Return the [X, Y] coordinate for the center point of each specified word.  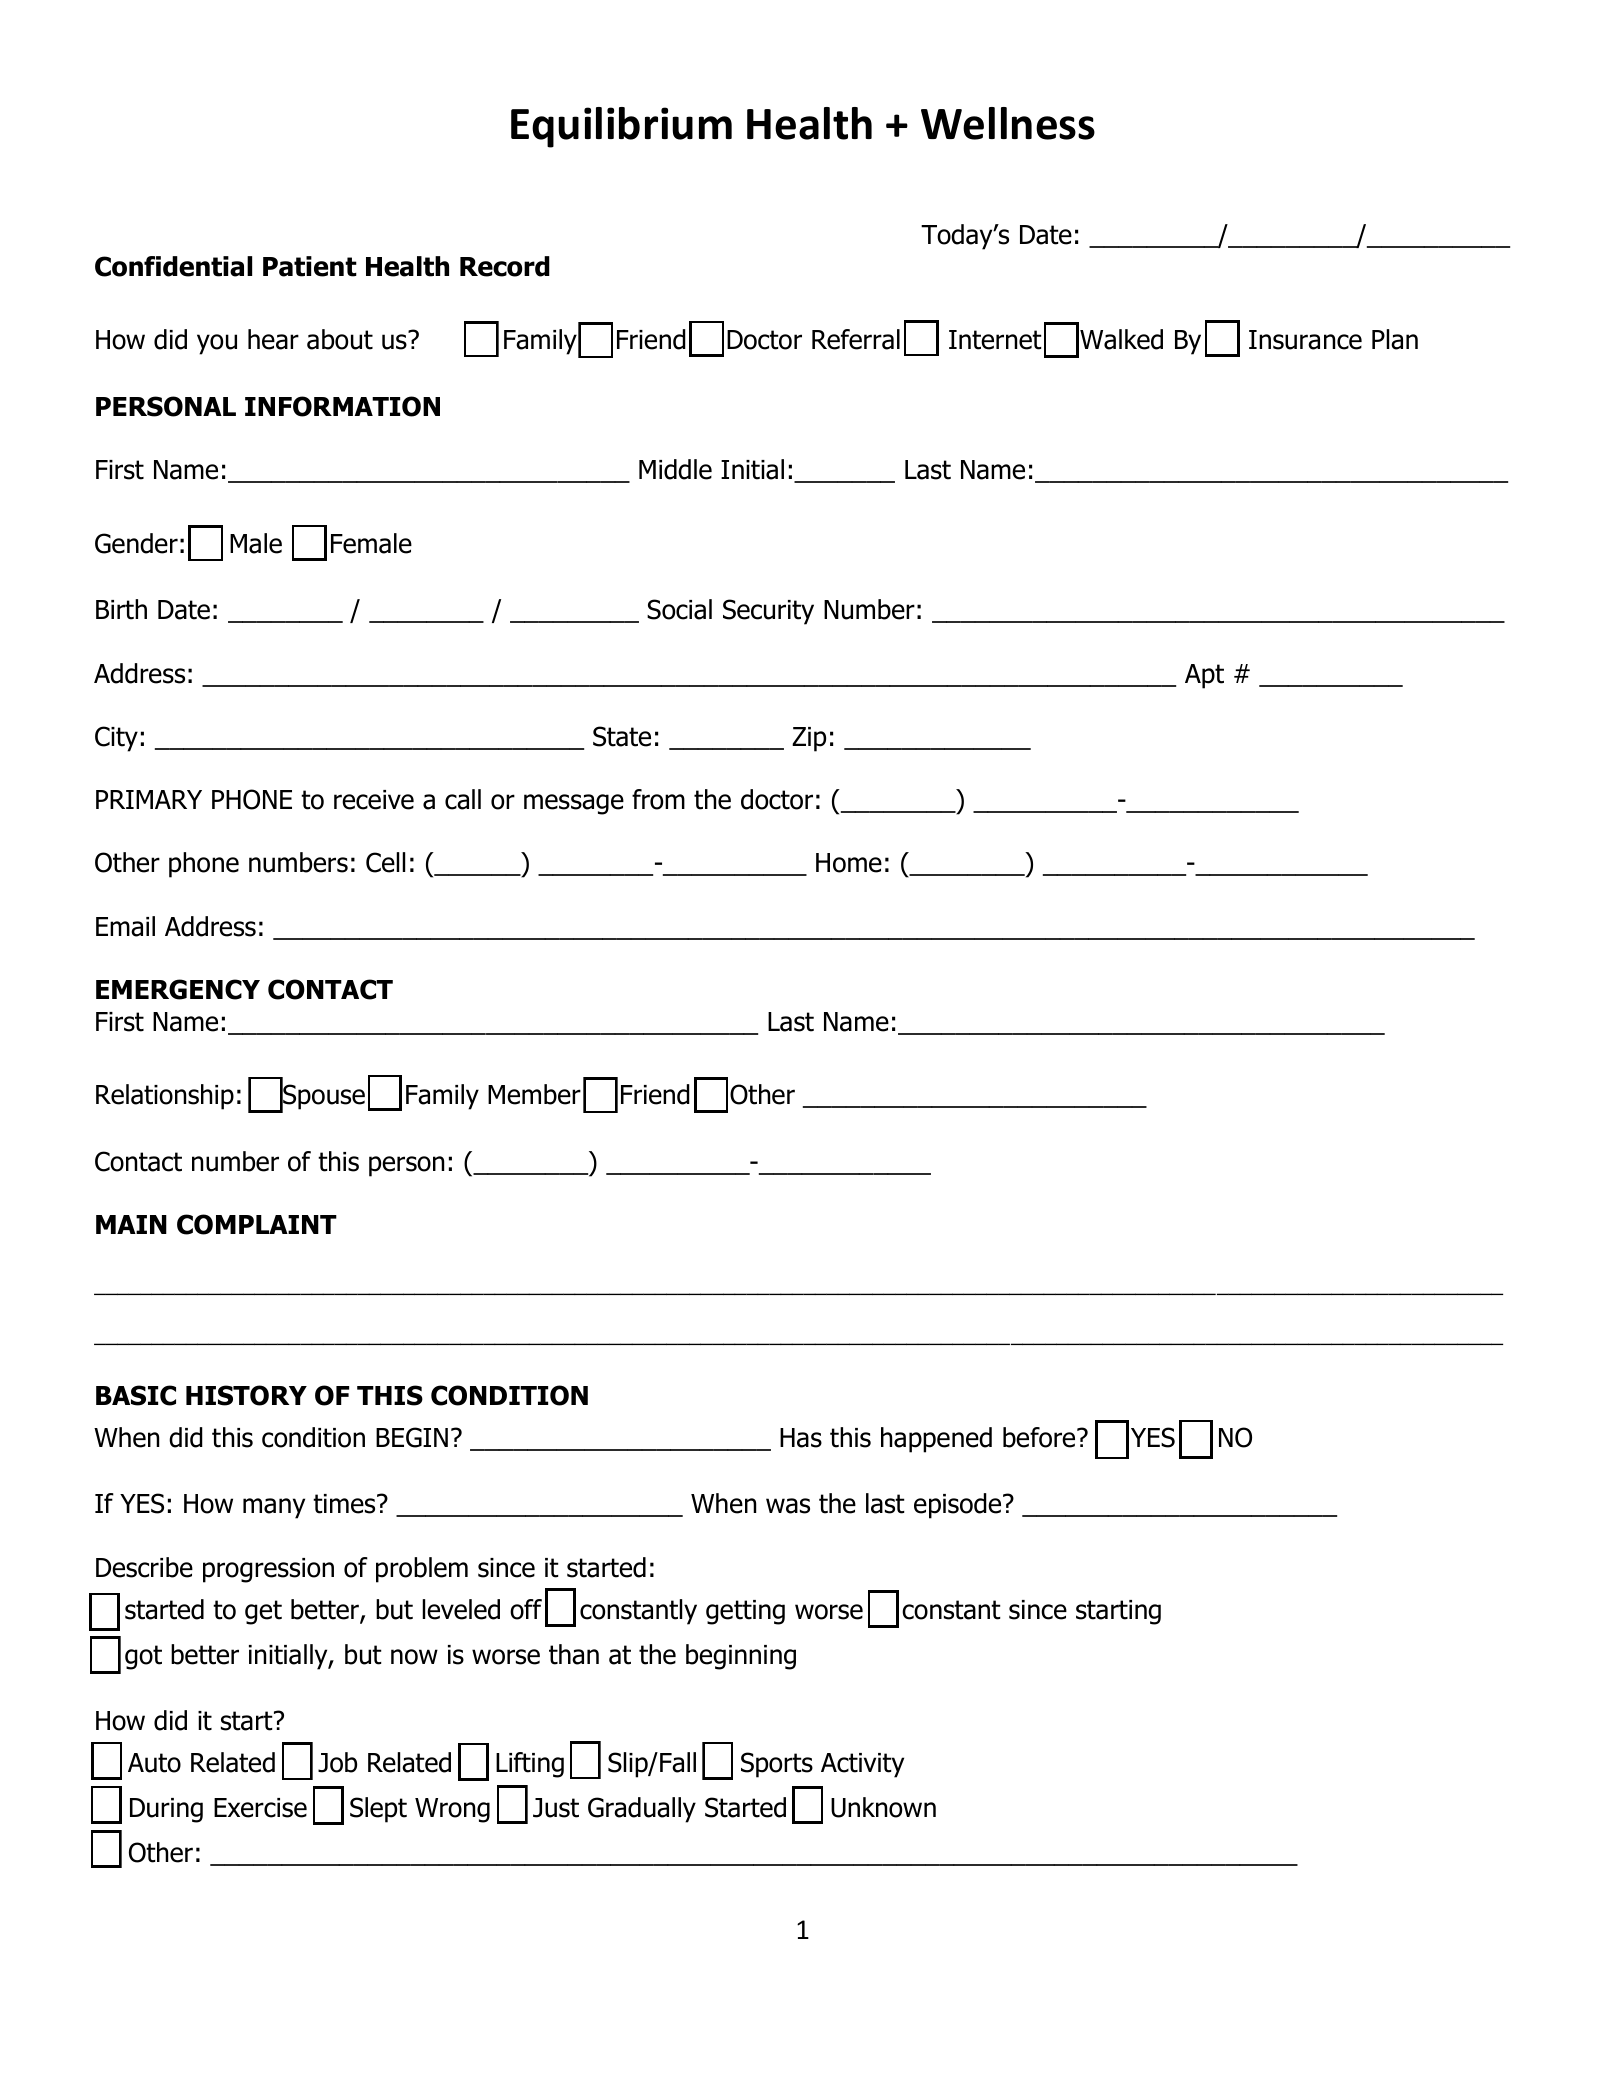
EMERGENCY [178, 989]
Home [849, 863]
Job [337, 1762]
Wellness [1008, 123]
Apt [1204, 676]
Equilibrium [621, 127]
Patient [310, 266]
